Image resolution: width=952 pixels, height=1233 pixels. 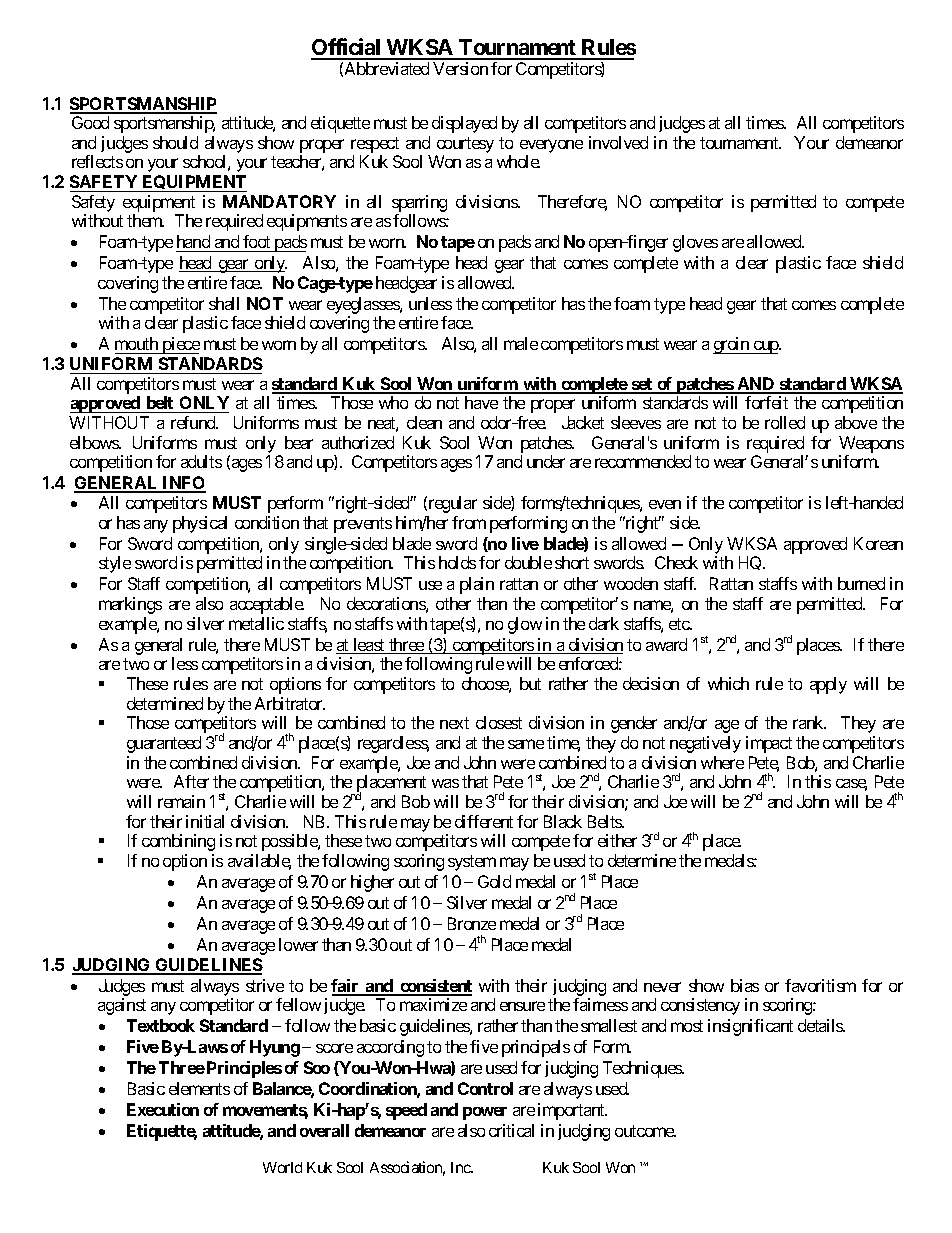 I want to click on favoritism, so click(x=820, y=985).
